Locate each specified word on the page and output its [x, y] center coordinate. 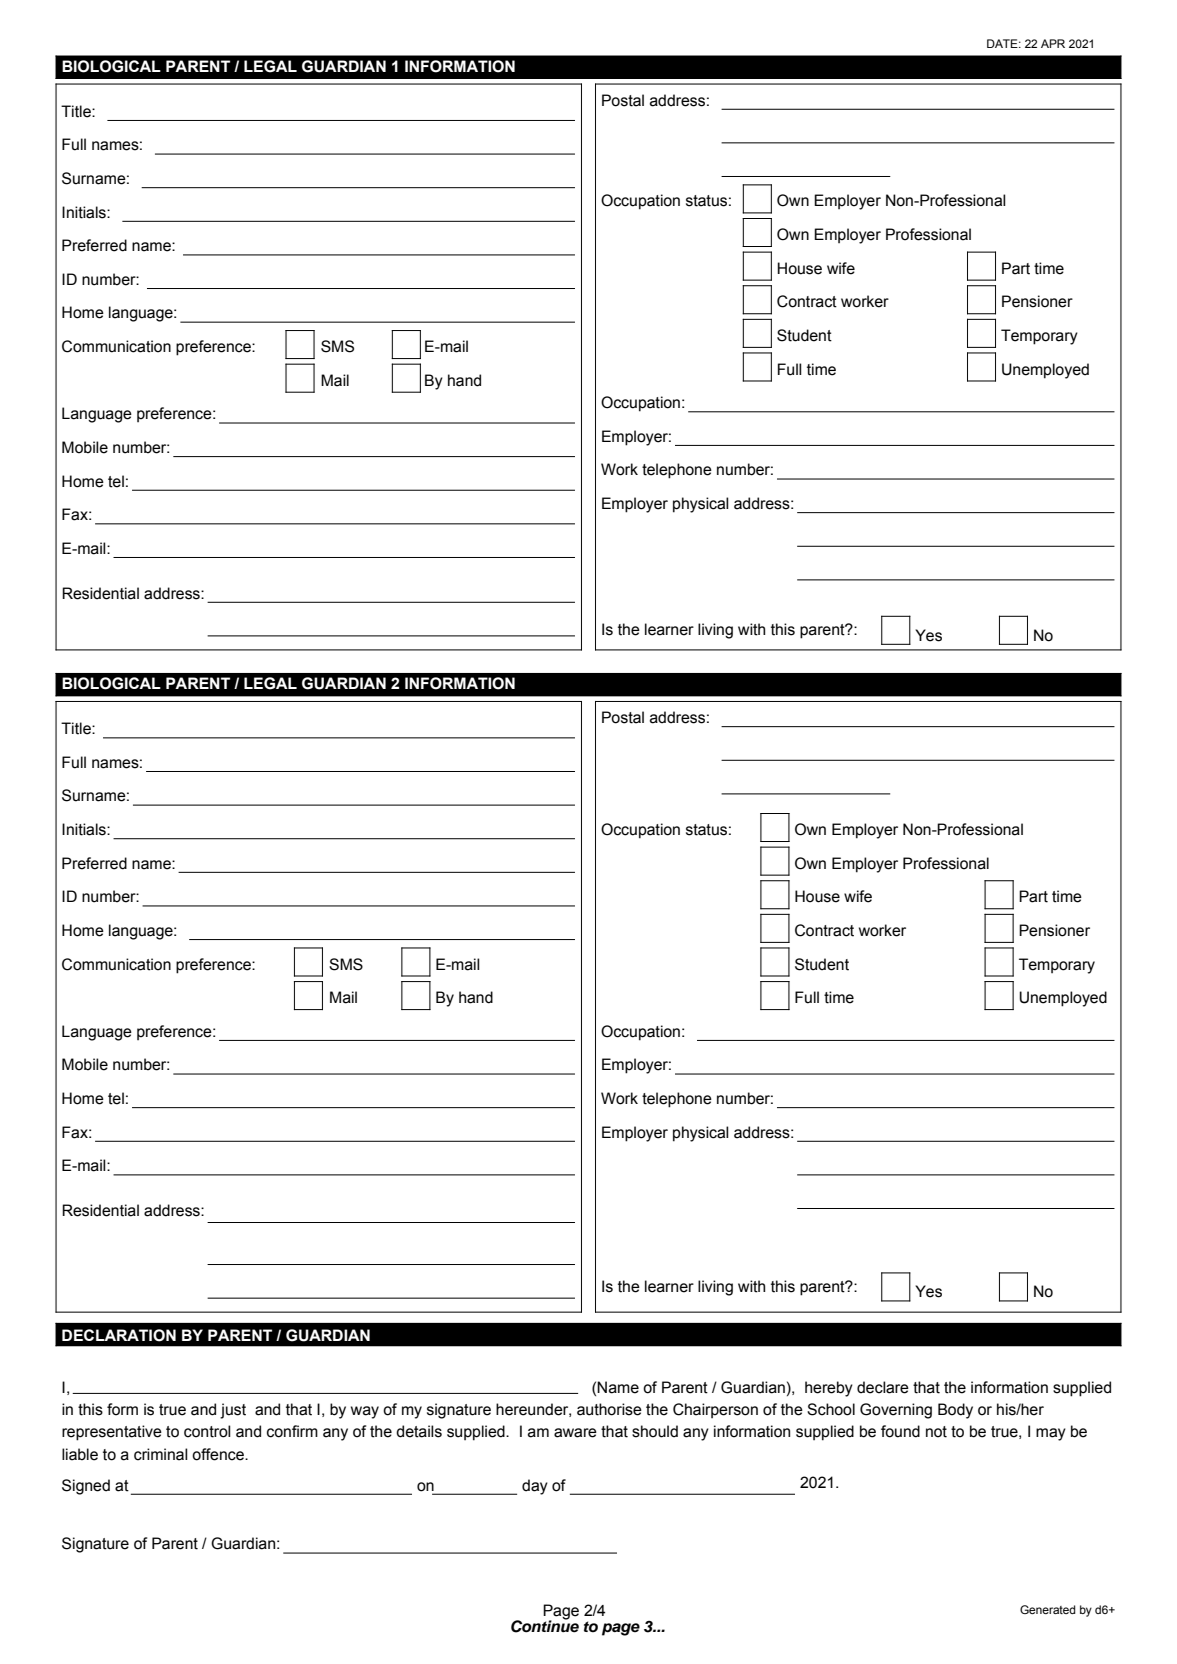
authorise [609, 1409]
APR [1053, 43]
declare [883, 1387]
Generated [1048, 1609]
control [207, 1431]
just [233, 1411]
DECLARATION [119, 1335]
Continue [545, 1625]
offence [219, 1454]
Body [955, 1411]
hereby [829, 1389]
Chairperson [715, 1410]
